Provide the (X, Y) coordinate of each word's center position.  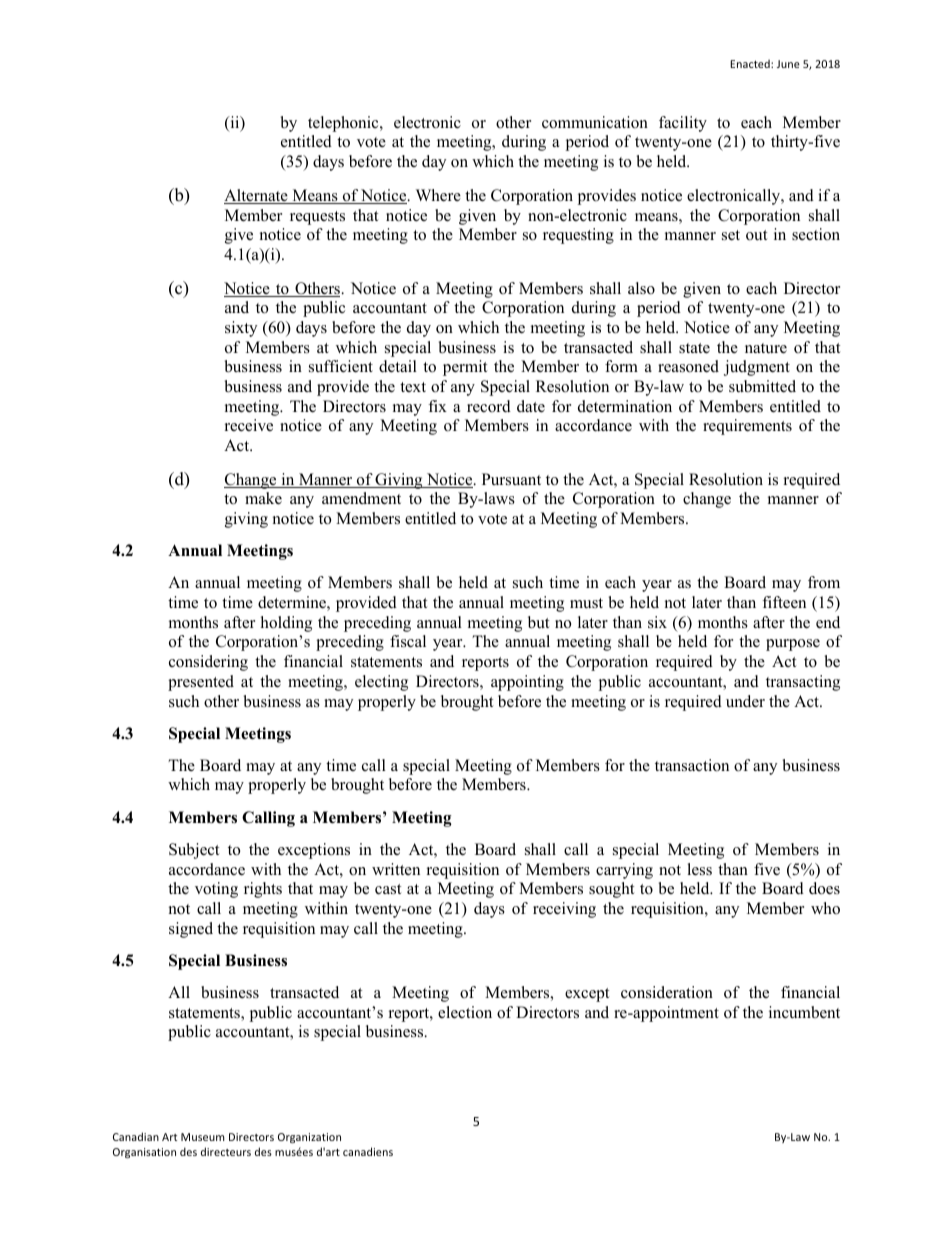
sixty (241, 329)
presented (201, 683)
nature (766, 348)
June (788, 64)
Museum (203, 1137)
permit (465, 368)
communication (595, 122)
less (699, 869)
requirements (747, 427)
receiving (564, 910)
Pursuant (511, 479)
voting (216, 890)
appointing (527, 683)
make (263, 498)
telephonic (344, 124)
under (745, 701)
